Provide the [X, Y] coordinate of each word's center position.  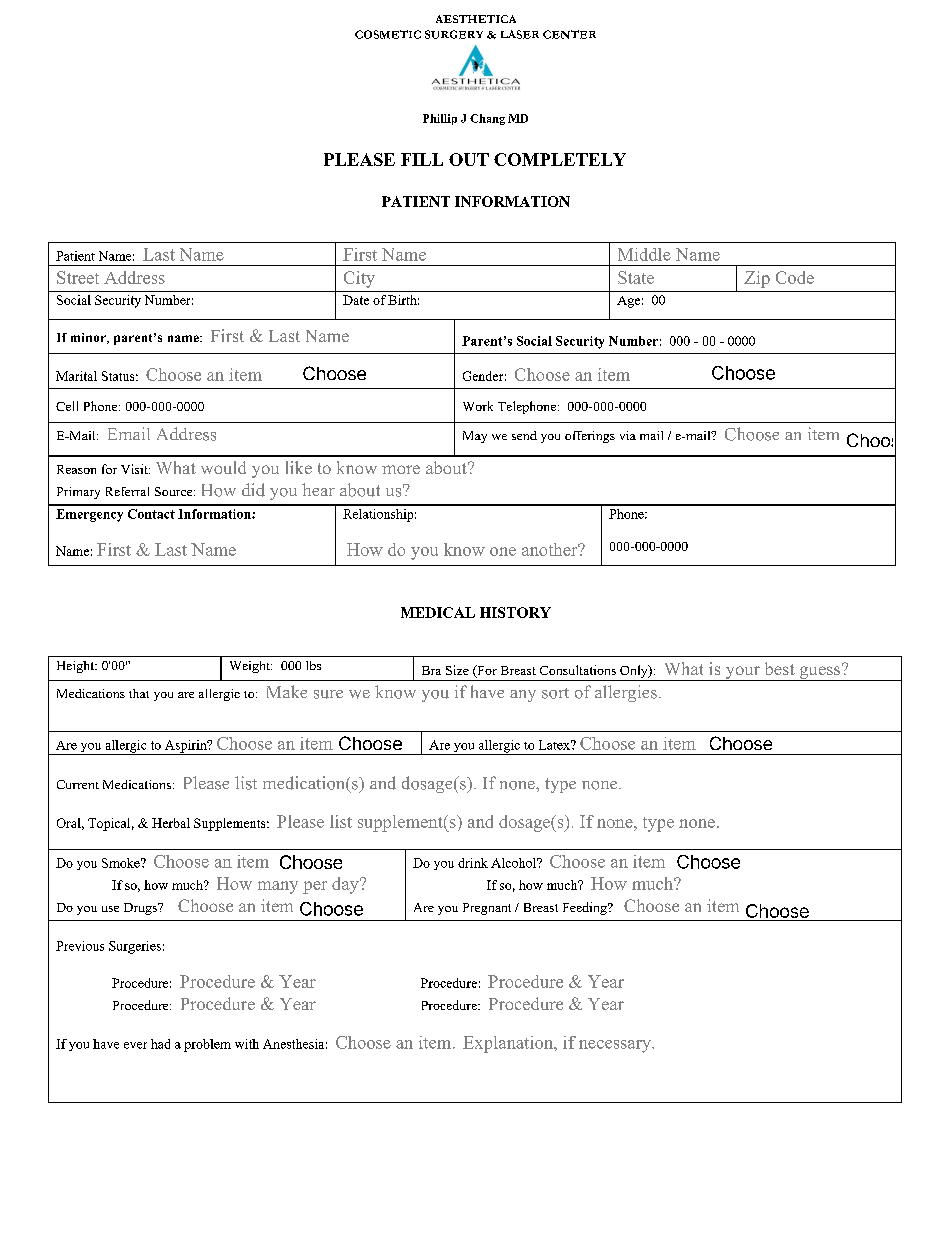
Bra [431, 670]
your [742, 673]
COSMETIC [388, 34]
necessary [616, 1046]
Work [478, 406]
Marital [76, 376]
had [160, 1044]
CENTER [569, 34]
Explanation [509, 1044]
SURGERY [454, 34]
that [139, 693]
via [628, 435]
